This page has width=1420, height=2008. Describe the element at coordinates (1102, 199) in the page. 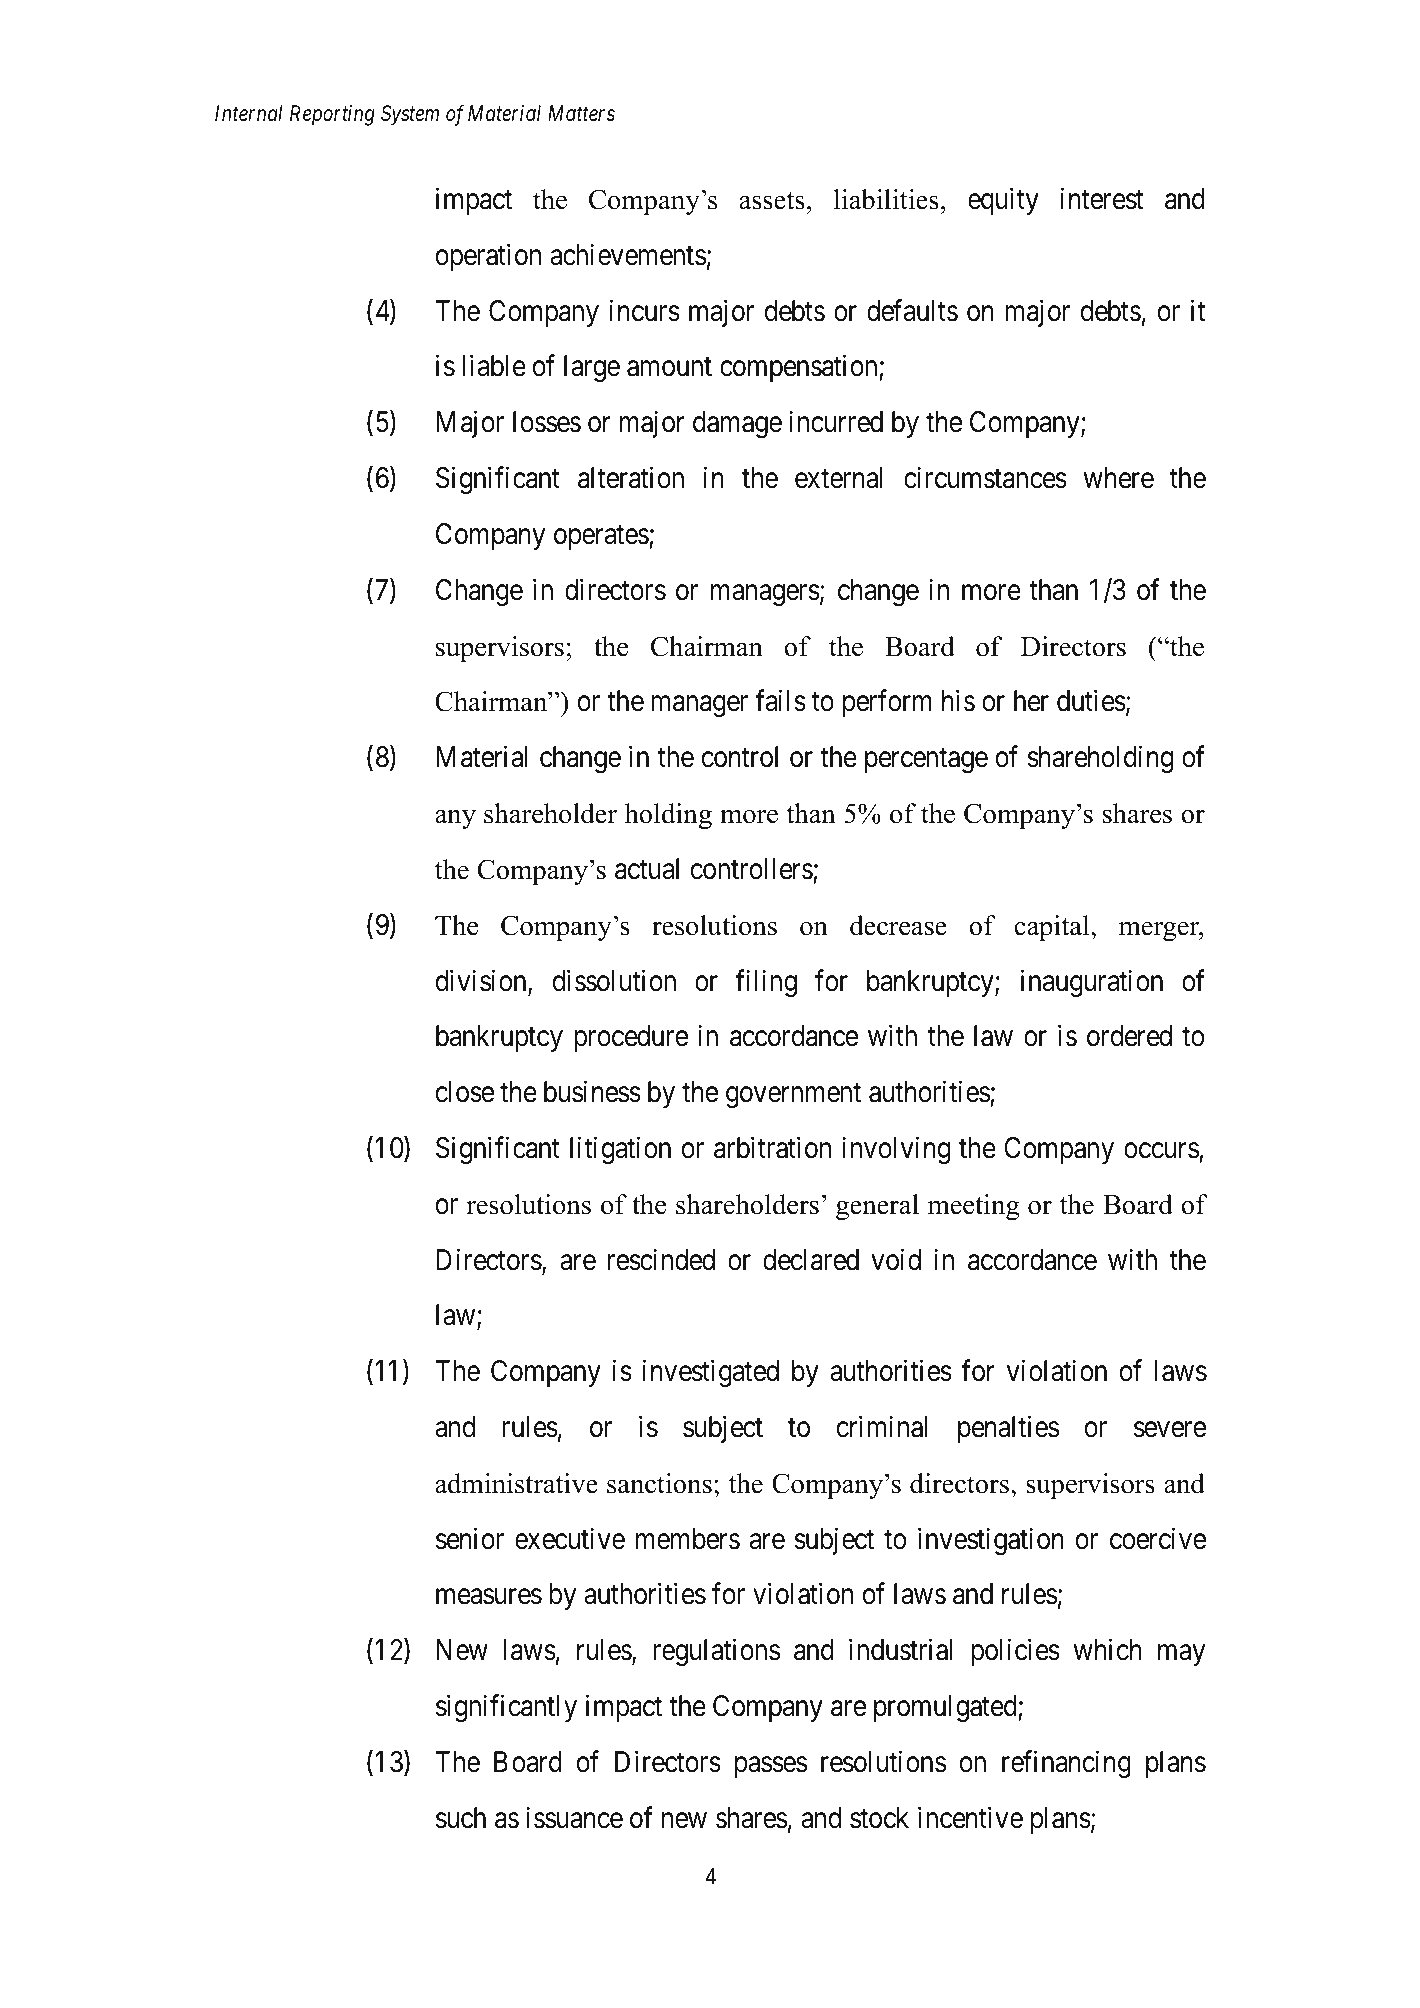

I see `interest` at that location.
